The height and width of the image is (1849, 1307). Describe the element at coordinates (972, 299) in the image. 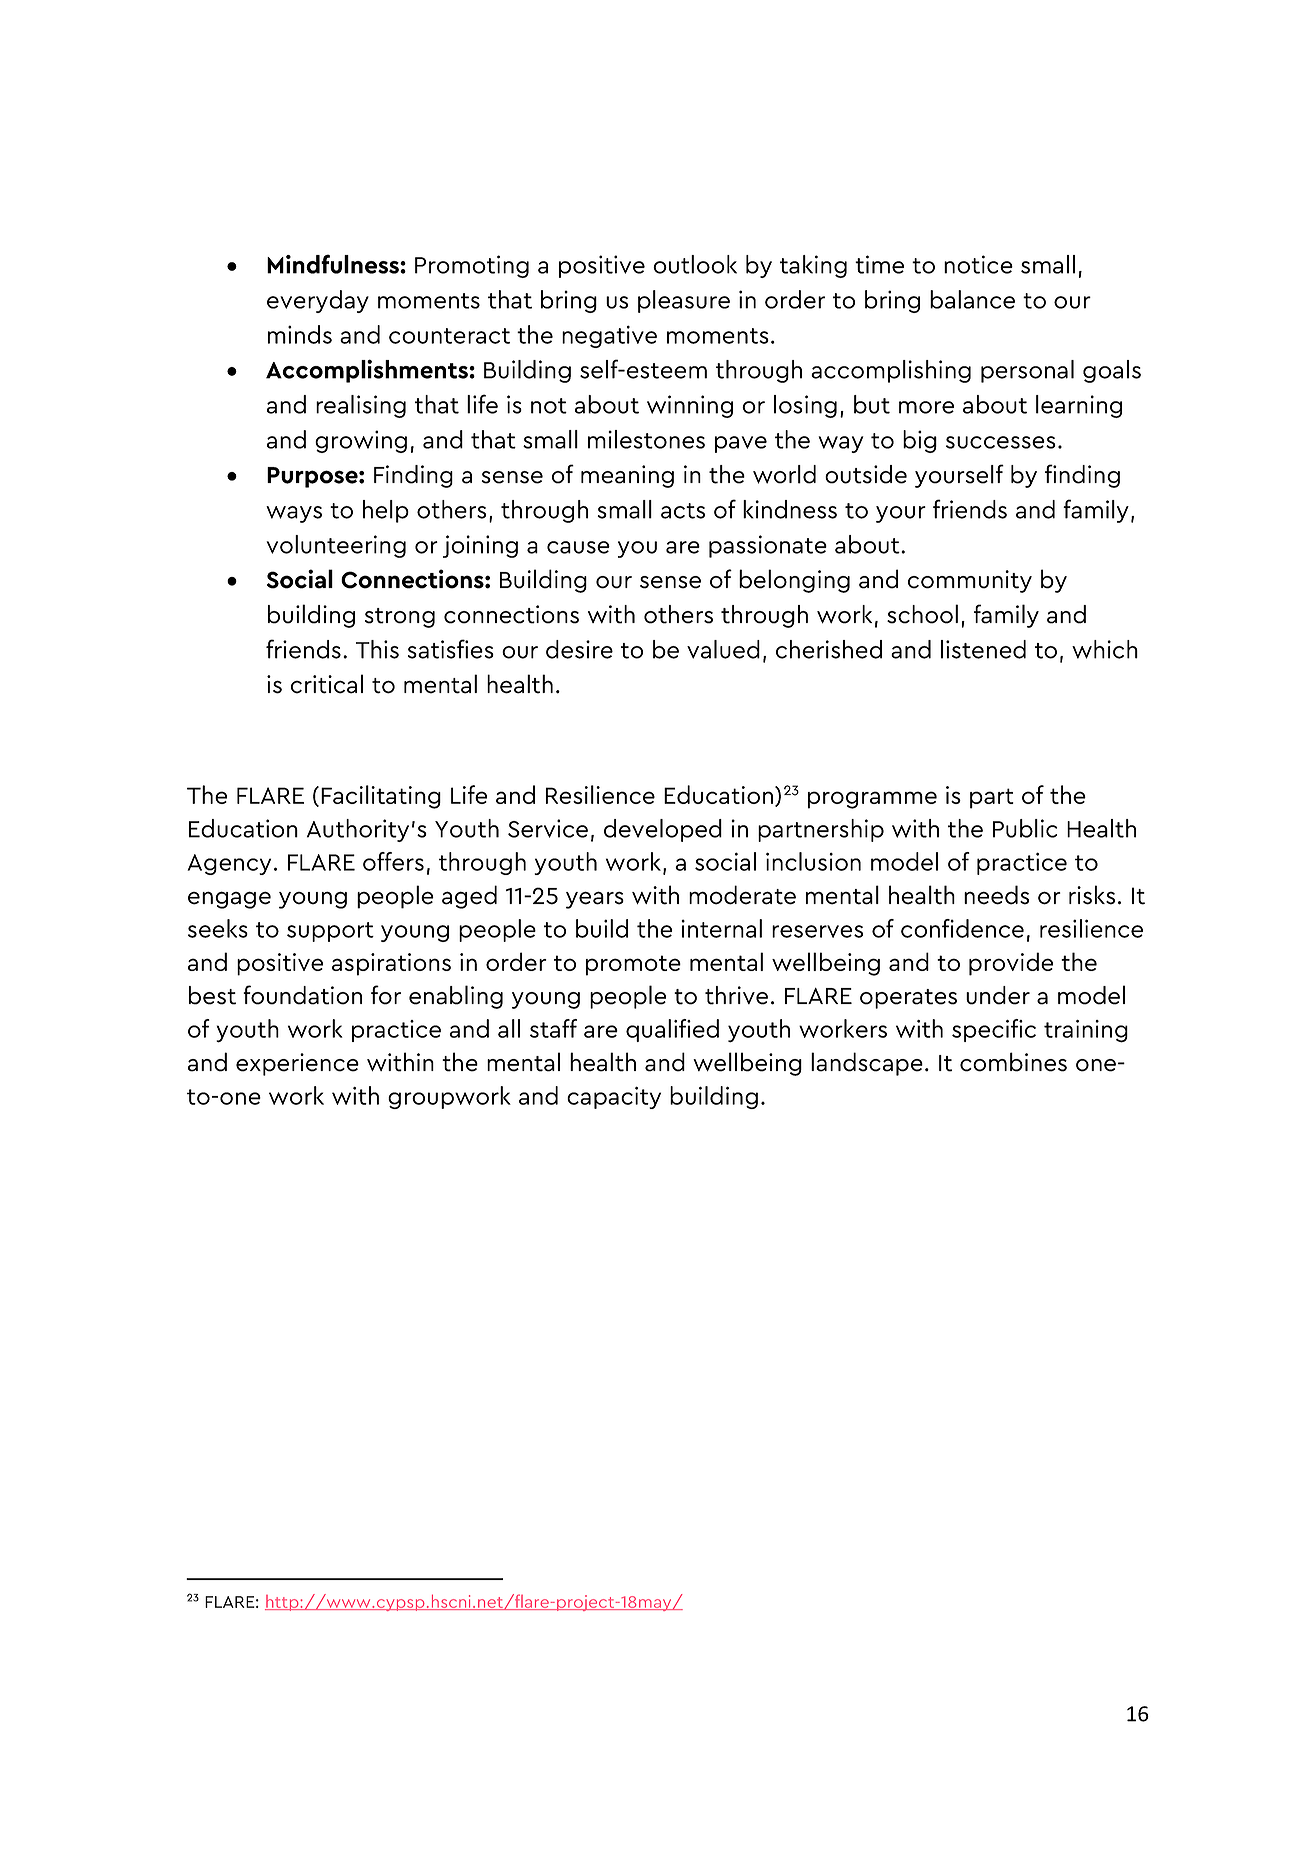

I see `balance` at that location.
